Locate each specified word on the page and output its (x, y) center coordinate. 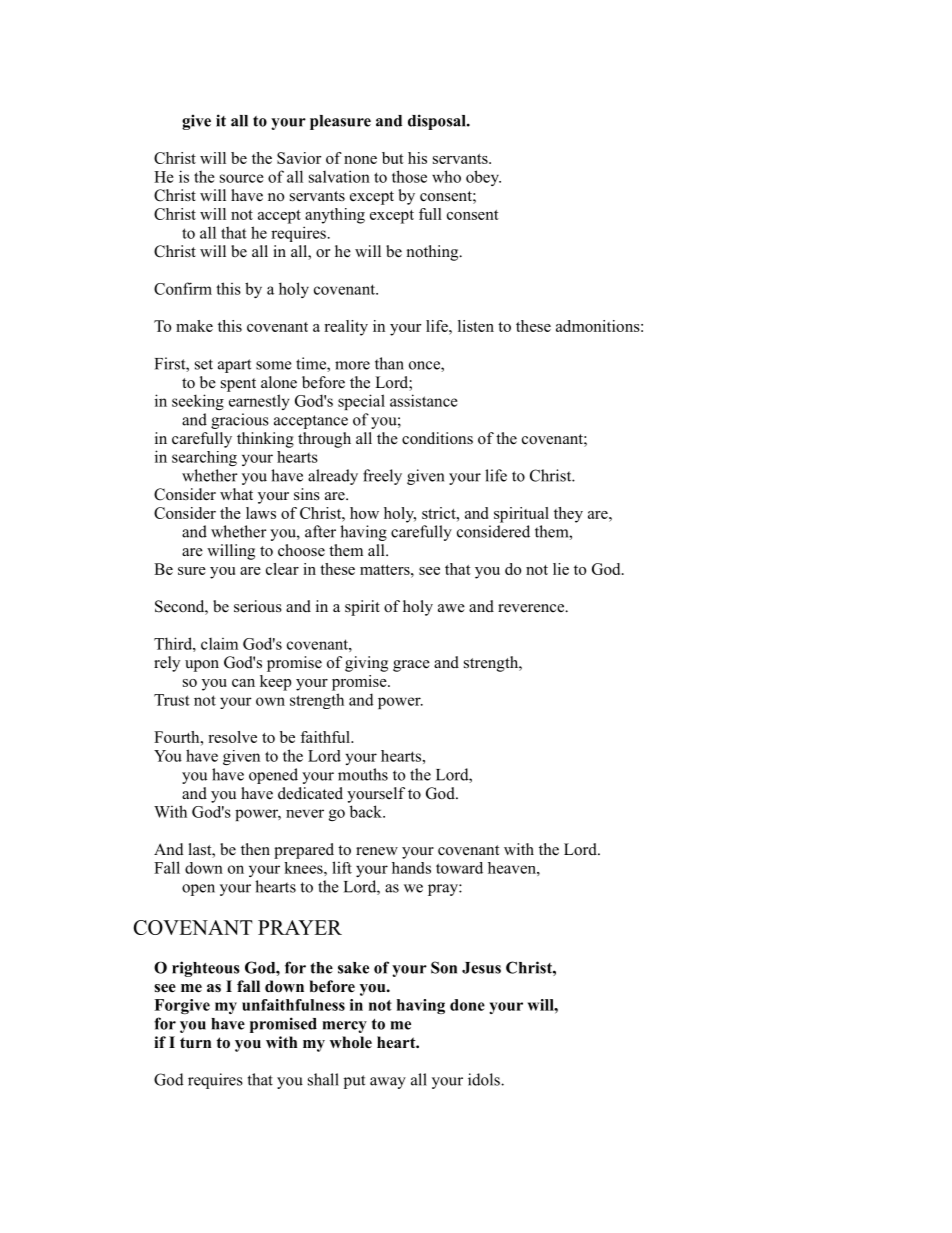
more (352, 365)
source (242, 178)
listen (476, 326)
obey (483, 178)
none (360, 160)
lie (561, 569)
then (255, 849)
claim (219, 644)
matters (386, 570)
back (367, 811)
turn (195, 1043)
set (204, 364)
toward (459, 868)
